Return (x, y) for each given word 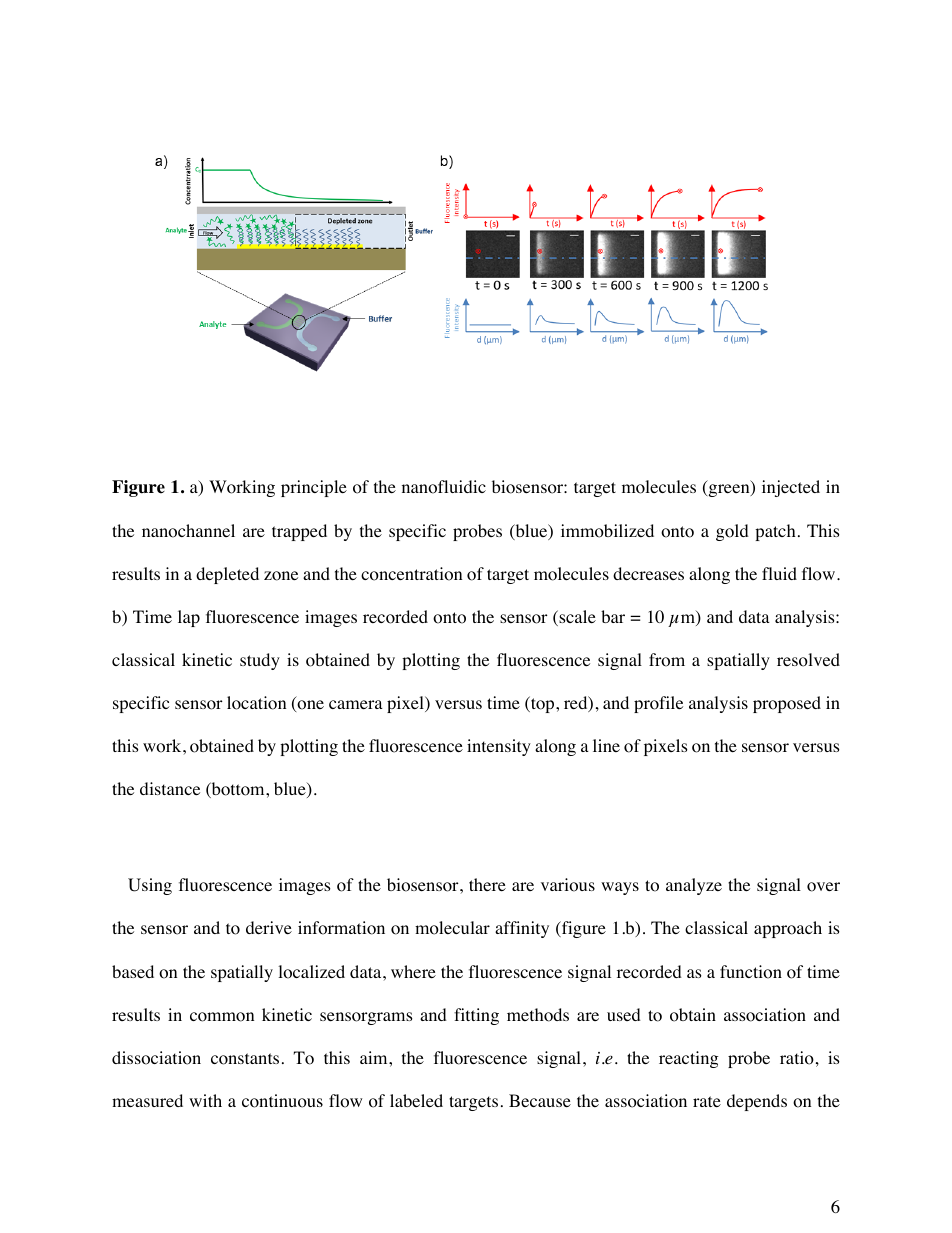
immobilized (607, 531)
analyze (694, 886)
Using (150, 886)
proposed (787, 704)
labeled (416, 1100)
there (487, 884)
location (256, 703)
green (729, 490)
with (205, 1100)
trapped (299, 532)
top (543, 704)
